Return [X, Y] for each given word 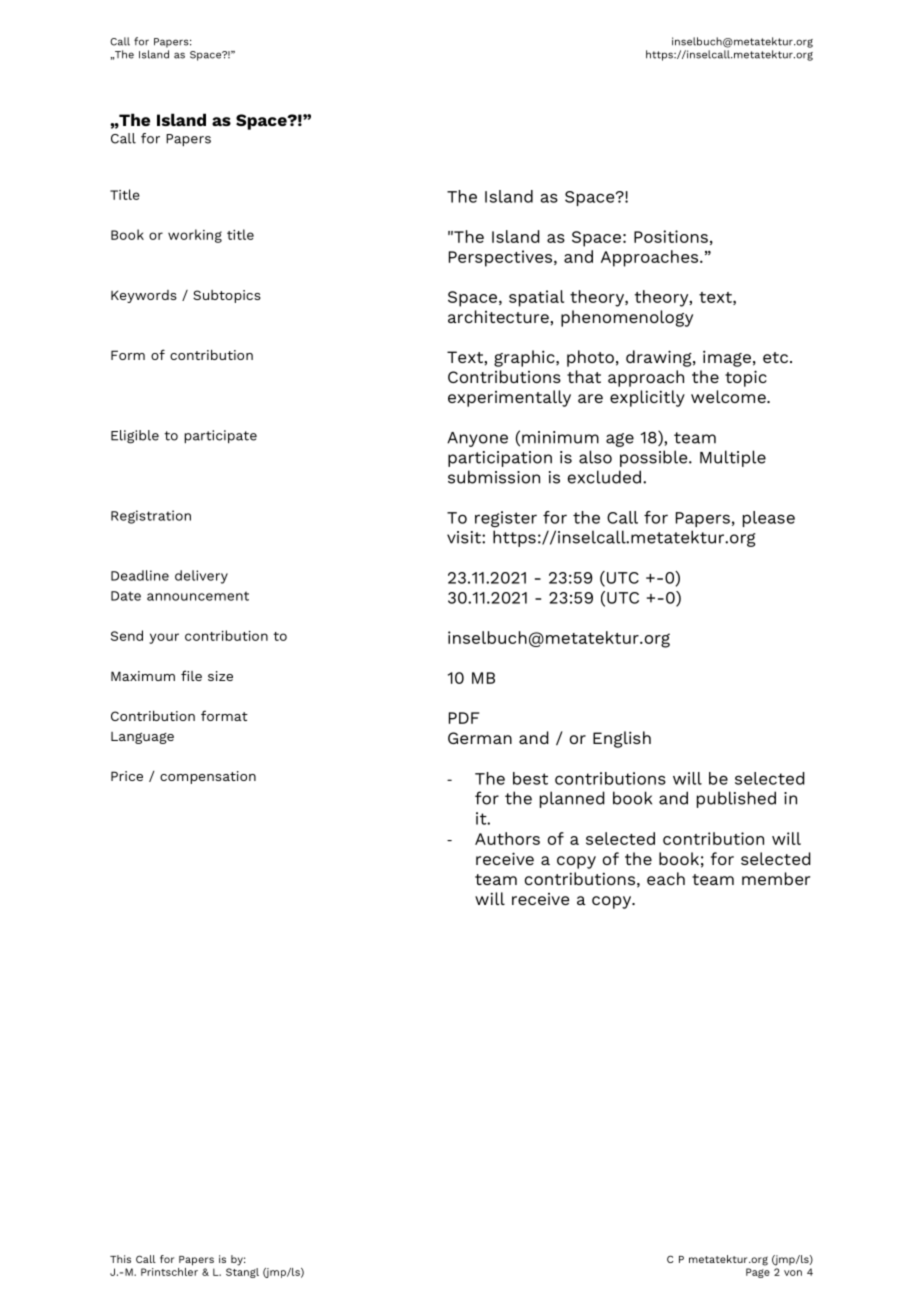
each [666, 878]
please [769, 519]
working [195, 236]
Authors [507, 838]
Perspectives [502, 258]
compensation [208, 777]
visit [465, 537]
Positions [671, 236]
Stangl [242, 1271]
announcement [198, 596]
